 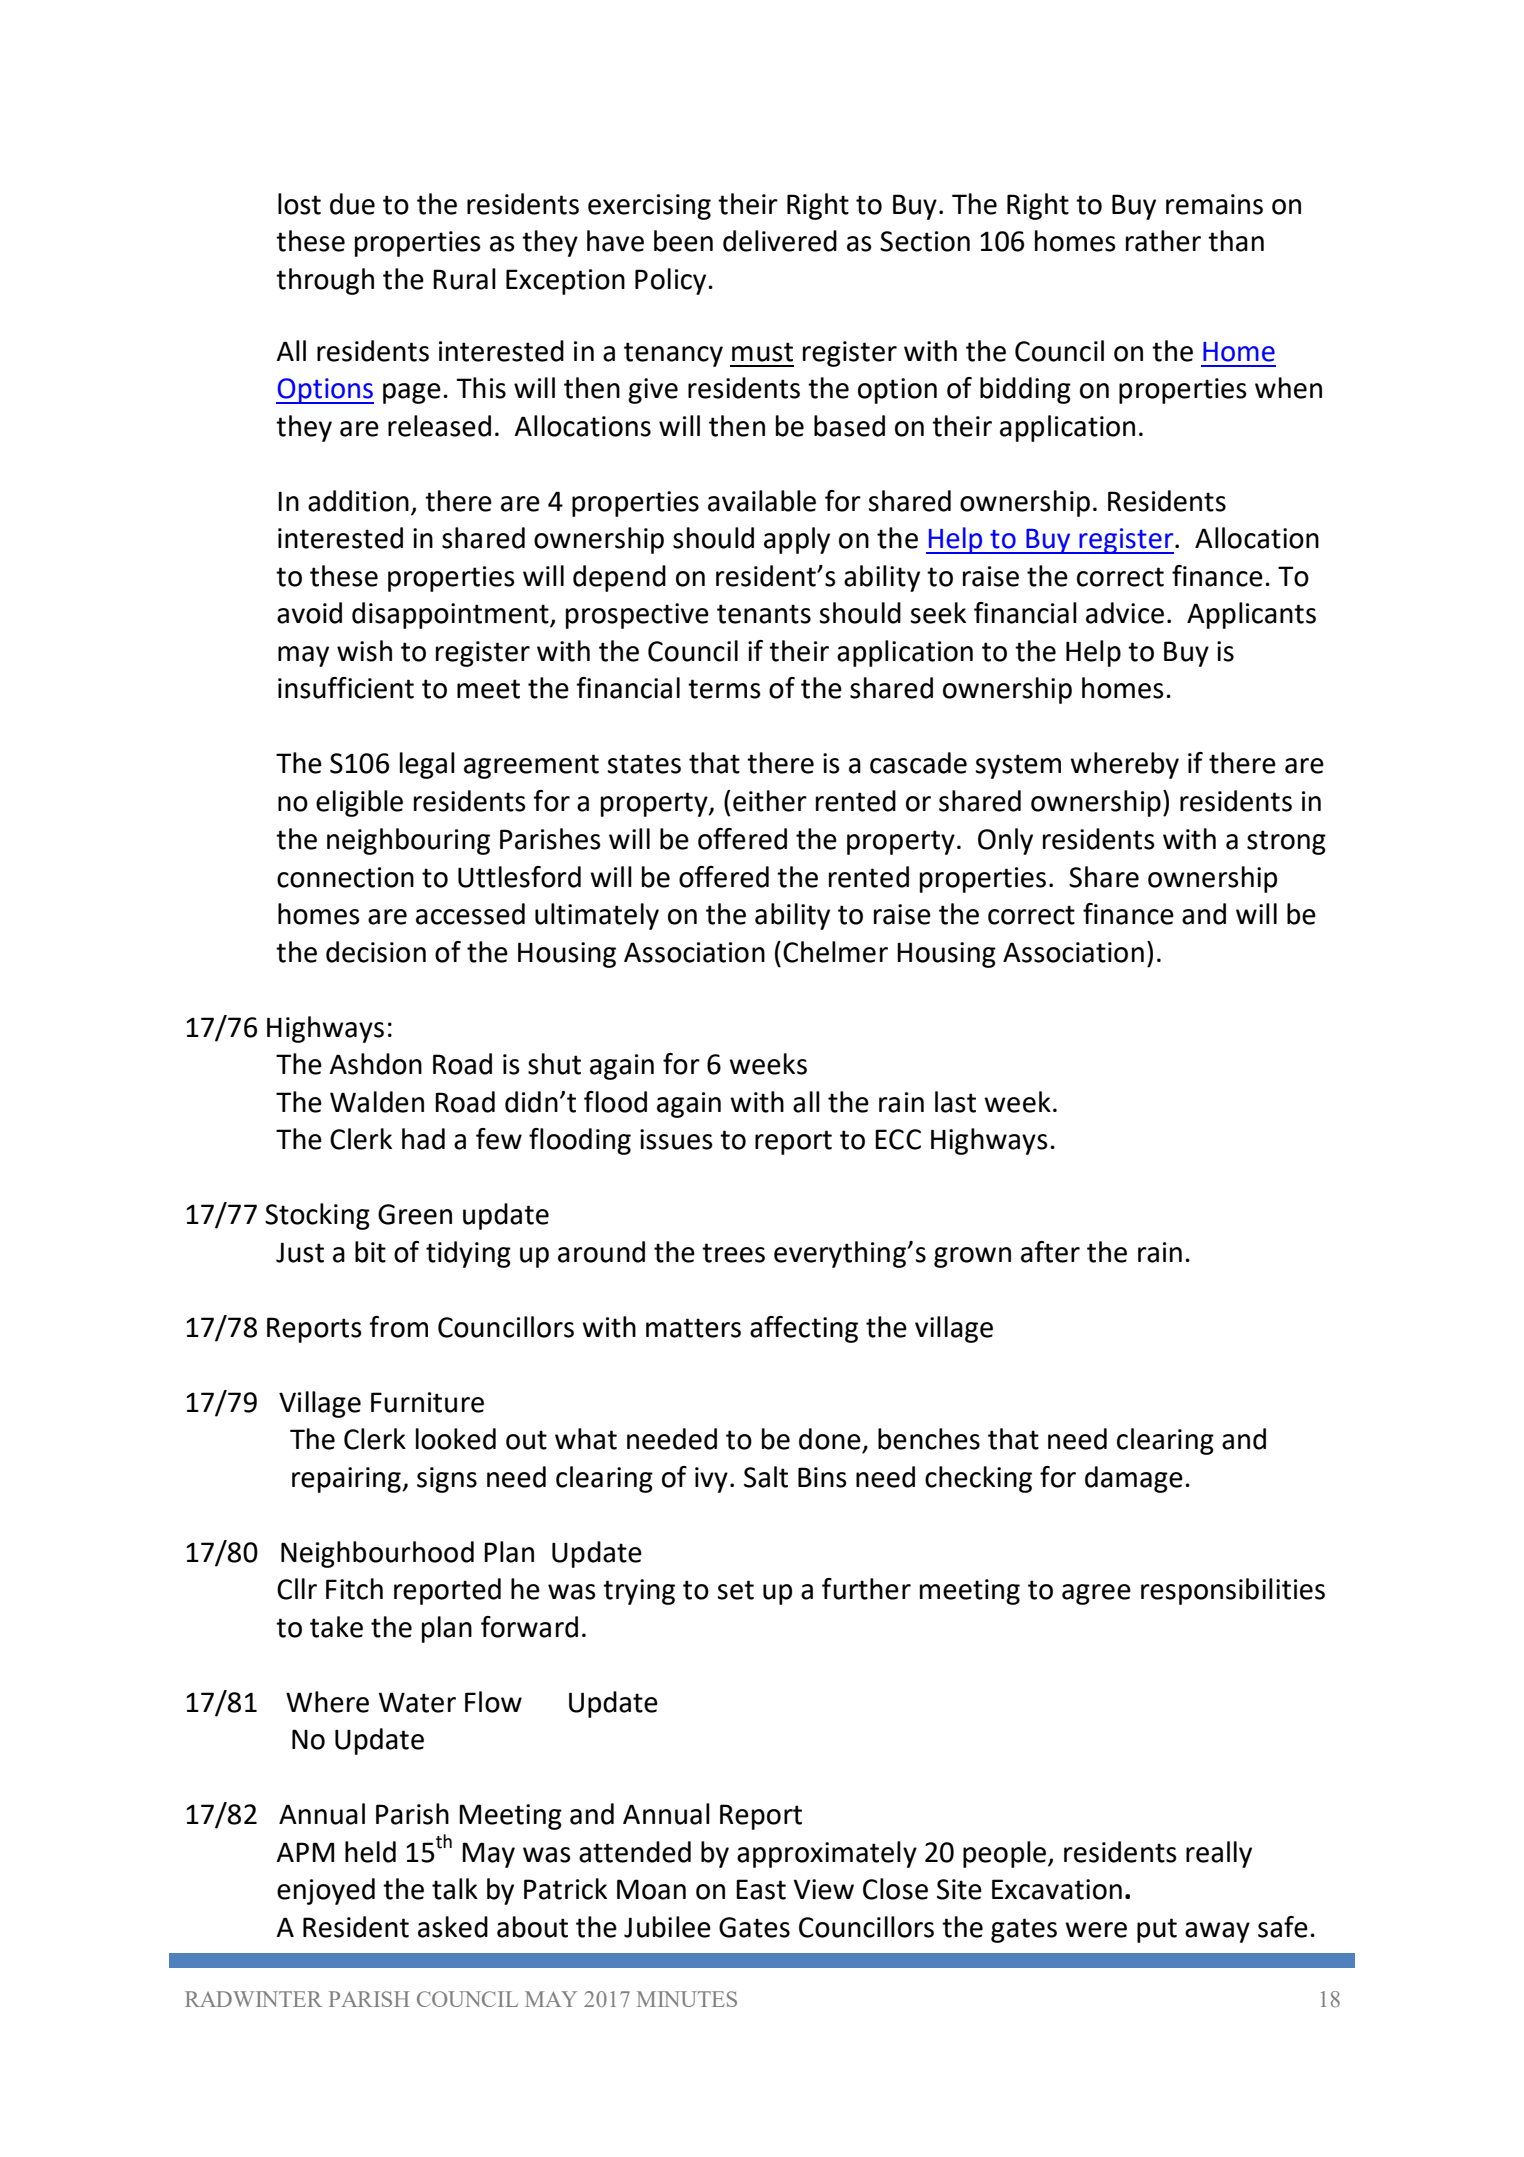 I want to click on neighbouring, so click(x=408, y=841).
